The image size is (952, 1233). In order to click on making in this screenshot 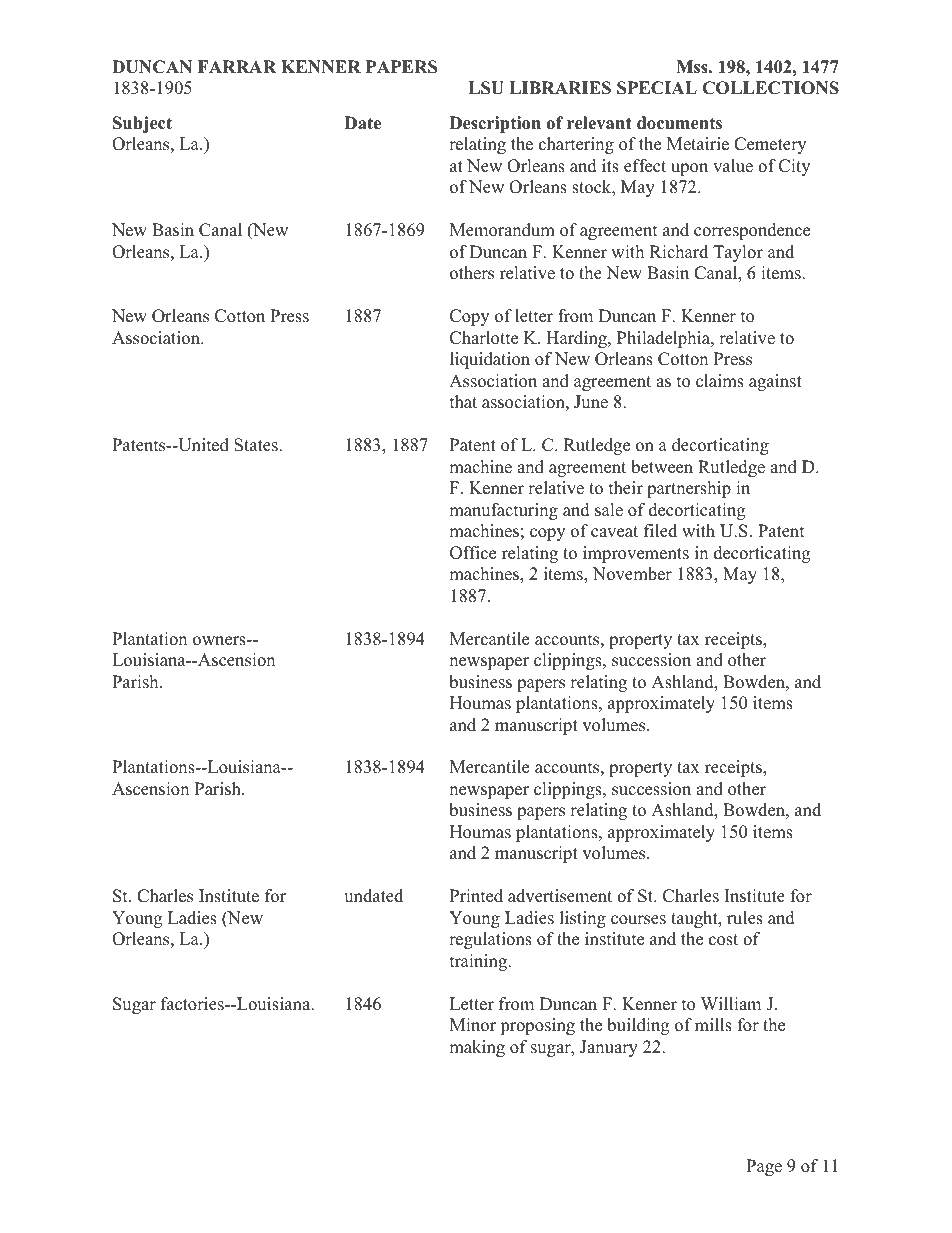, I will do `click(477, 1048)`.
